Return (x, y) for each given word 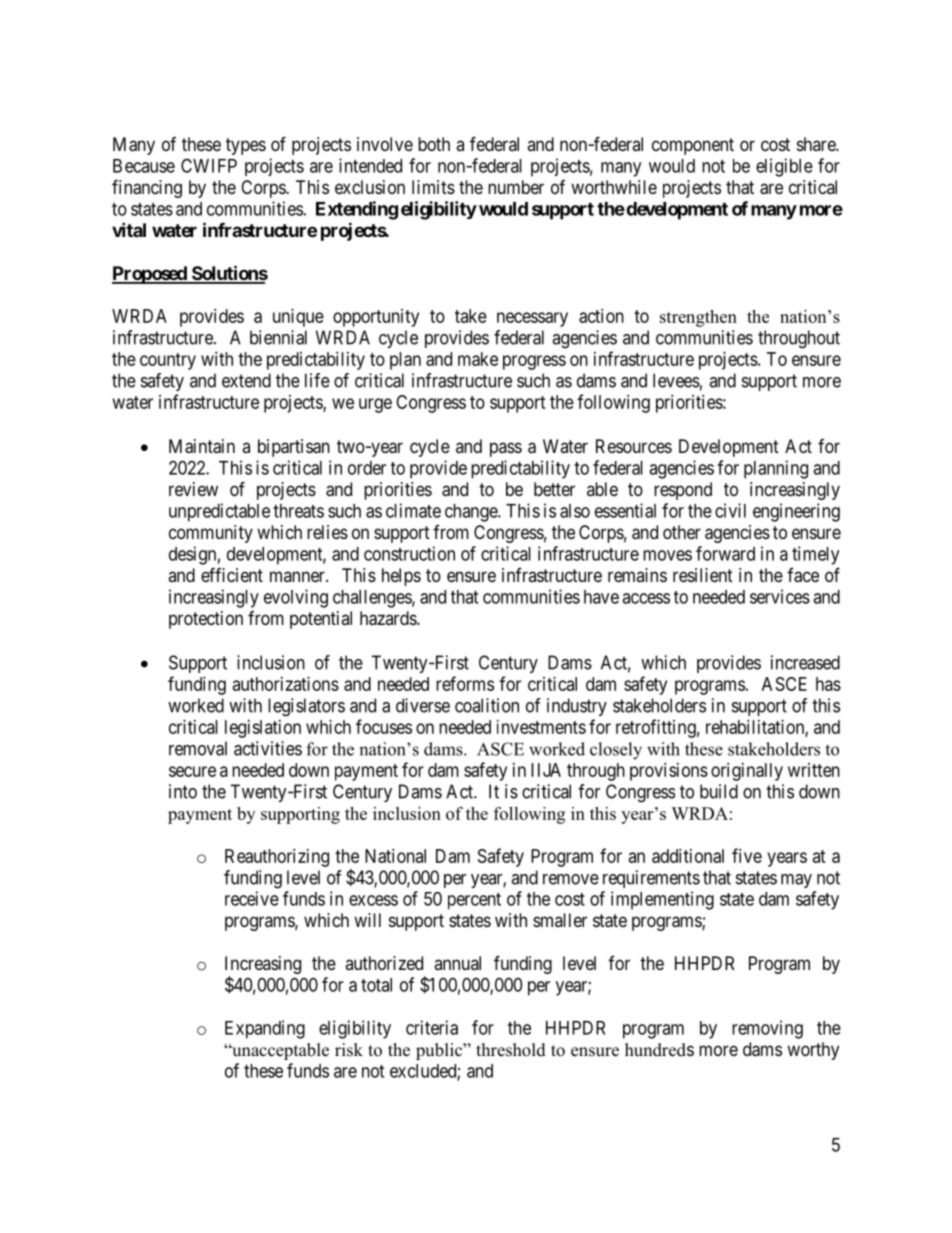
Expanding (265, 1029)
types (246, 146)
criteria (432, 1027)
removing (767, 1029)
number (516, 187)
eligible (784, 167)
